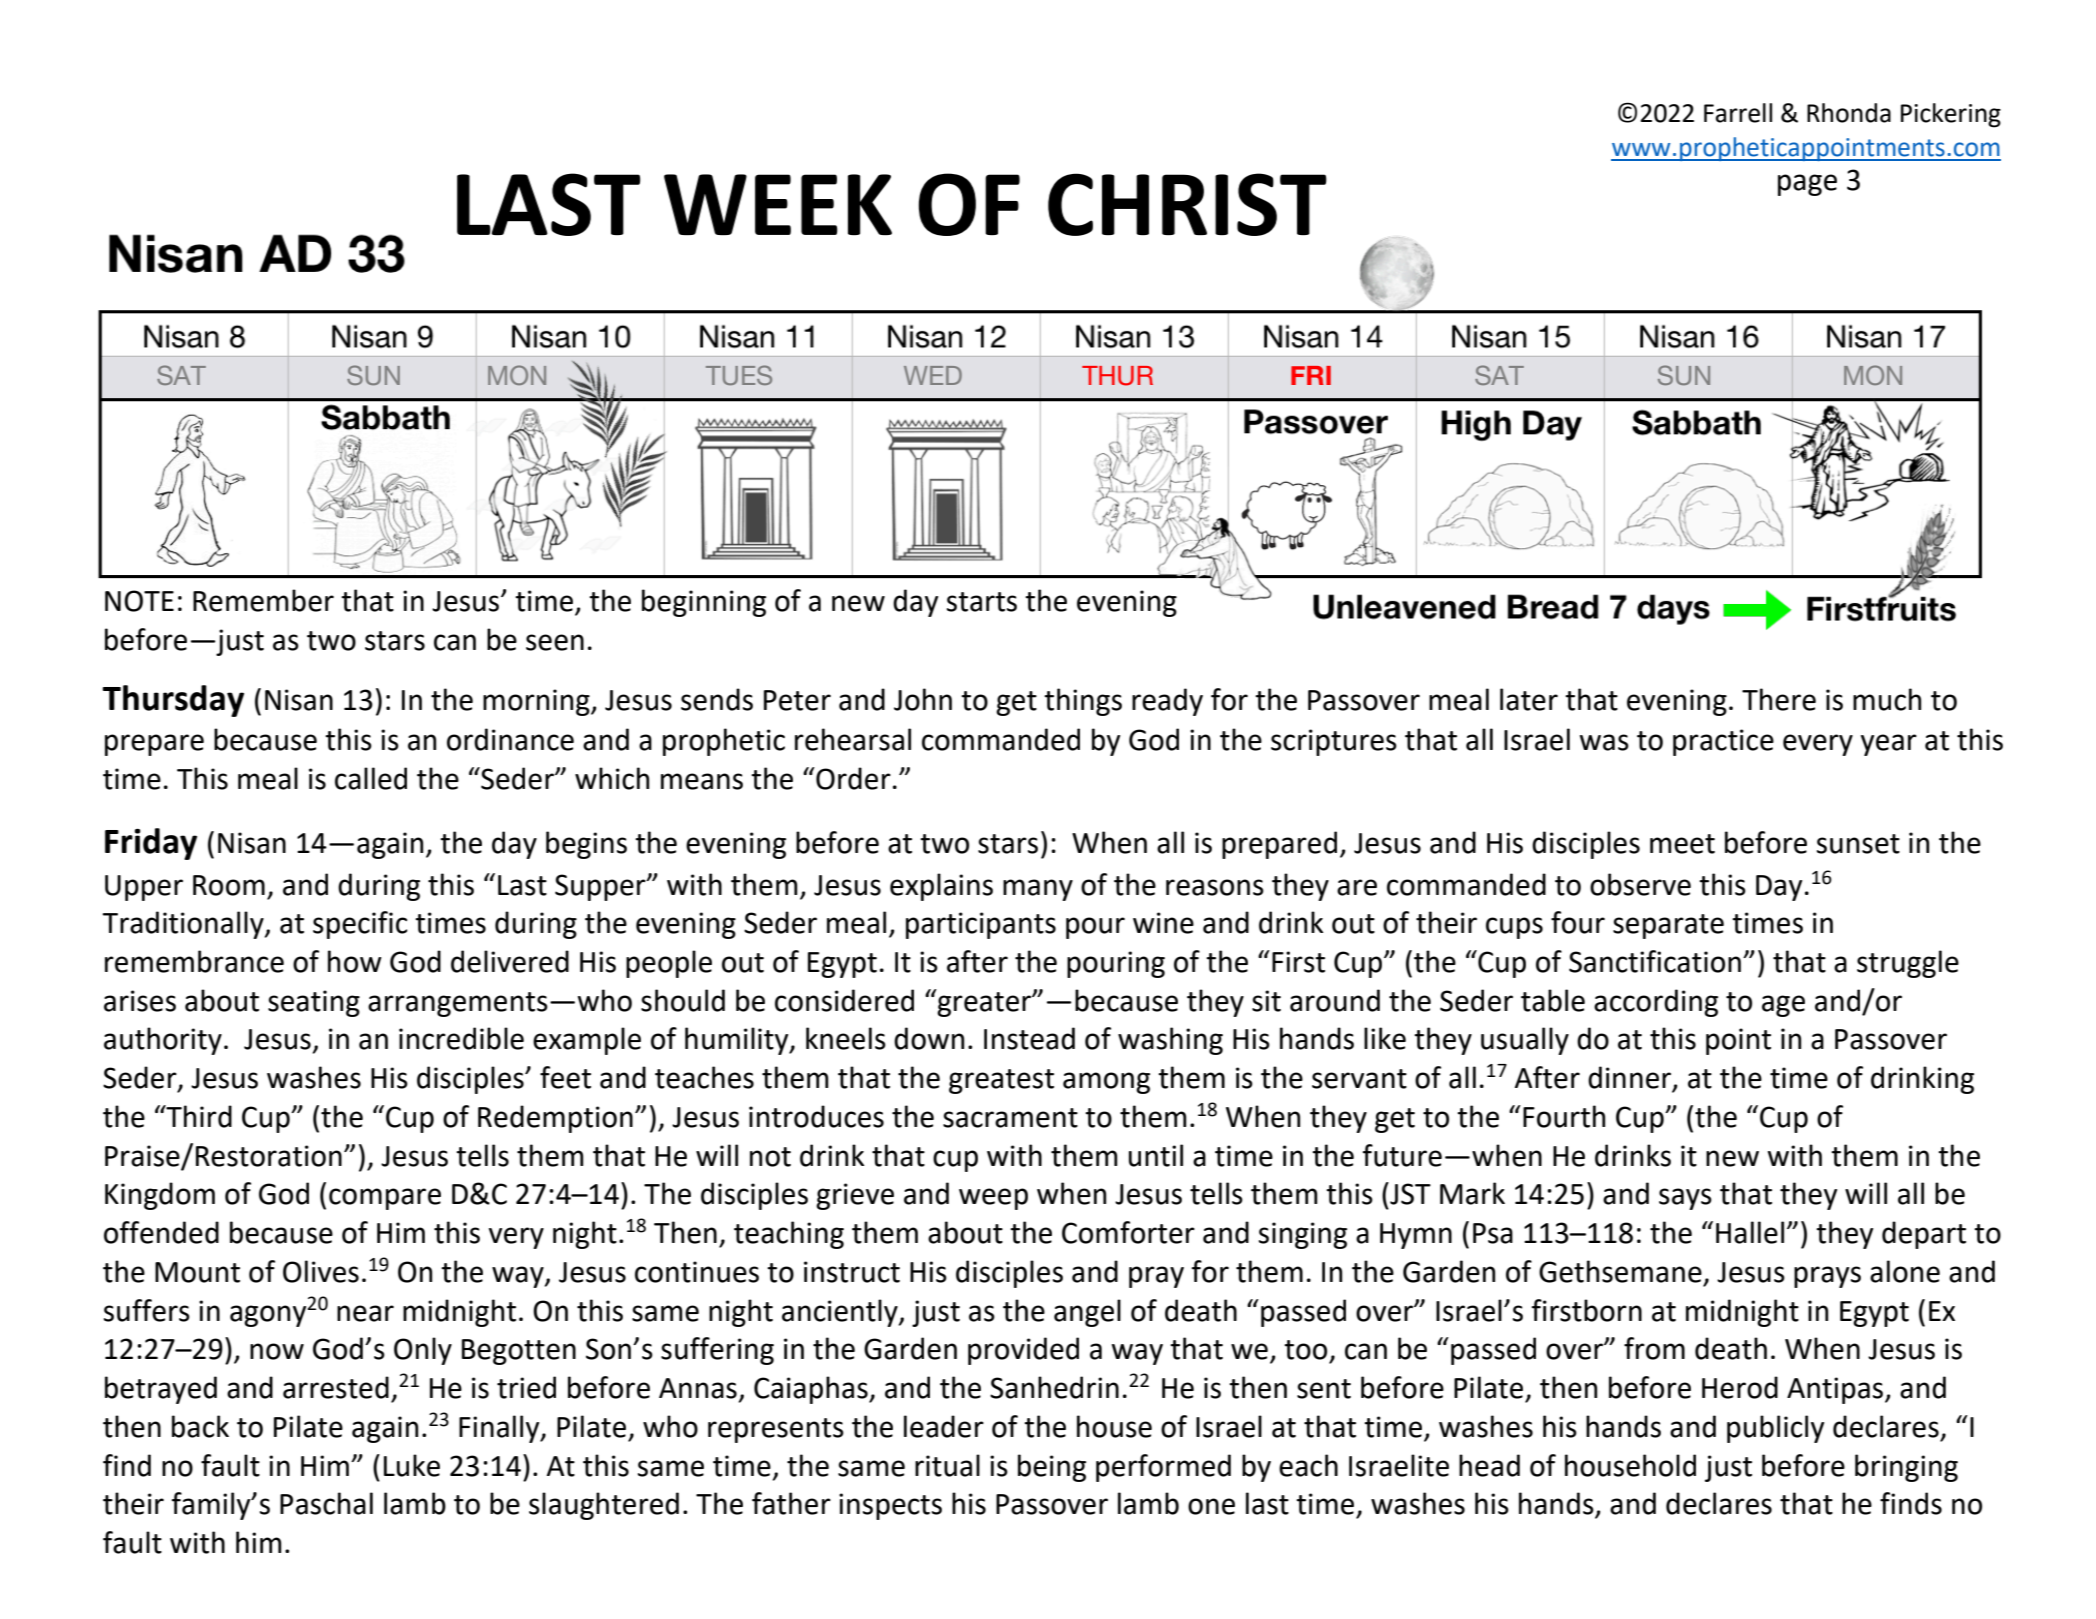 Image resolution: width=2096 pixels, height=1619 pixels. What do you see at coordinates (371, 778) in the screenshot?
I see `called` at bounding box center [371, 778].
